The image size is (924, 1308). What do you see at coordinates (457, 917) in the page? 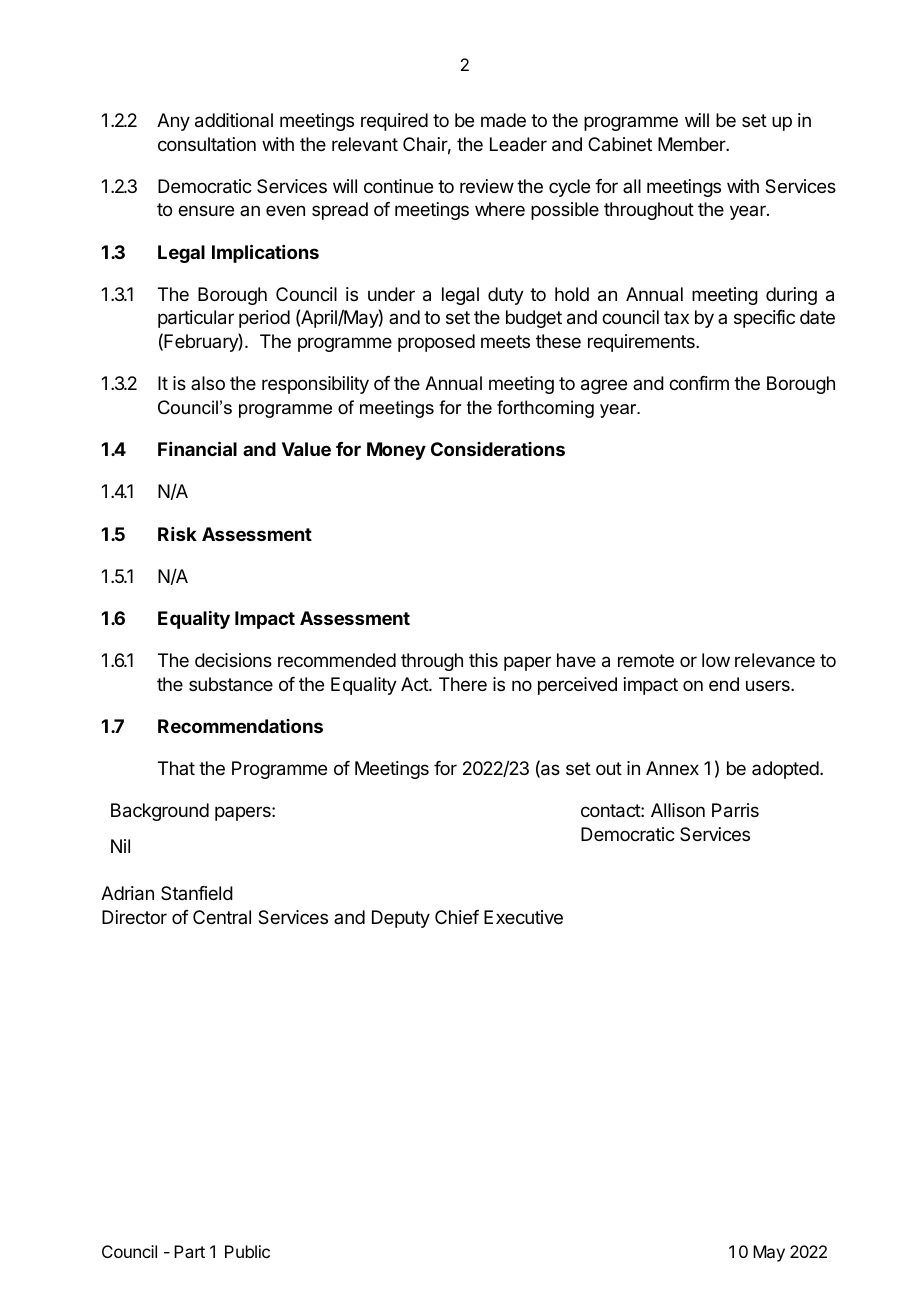
I see `Chief` at bounding box center [457, 917].
